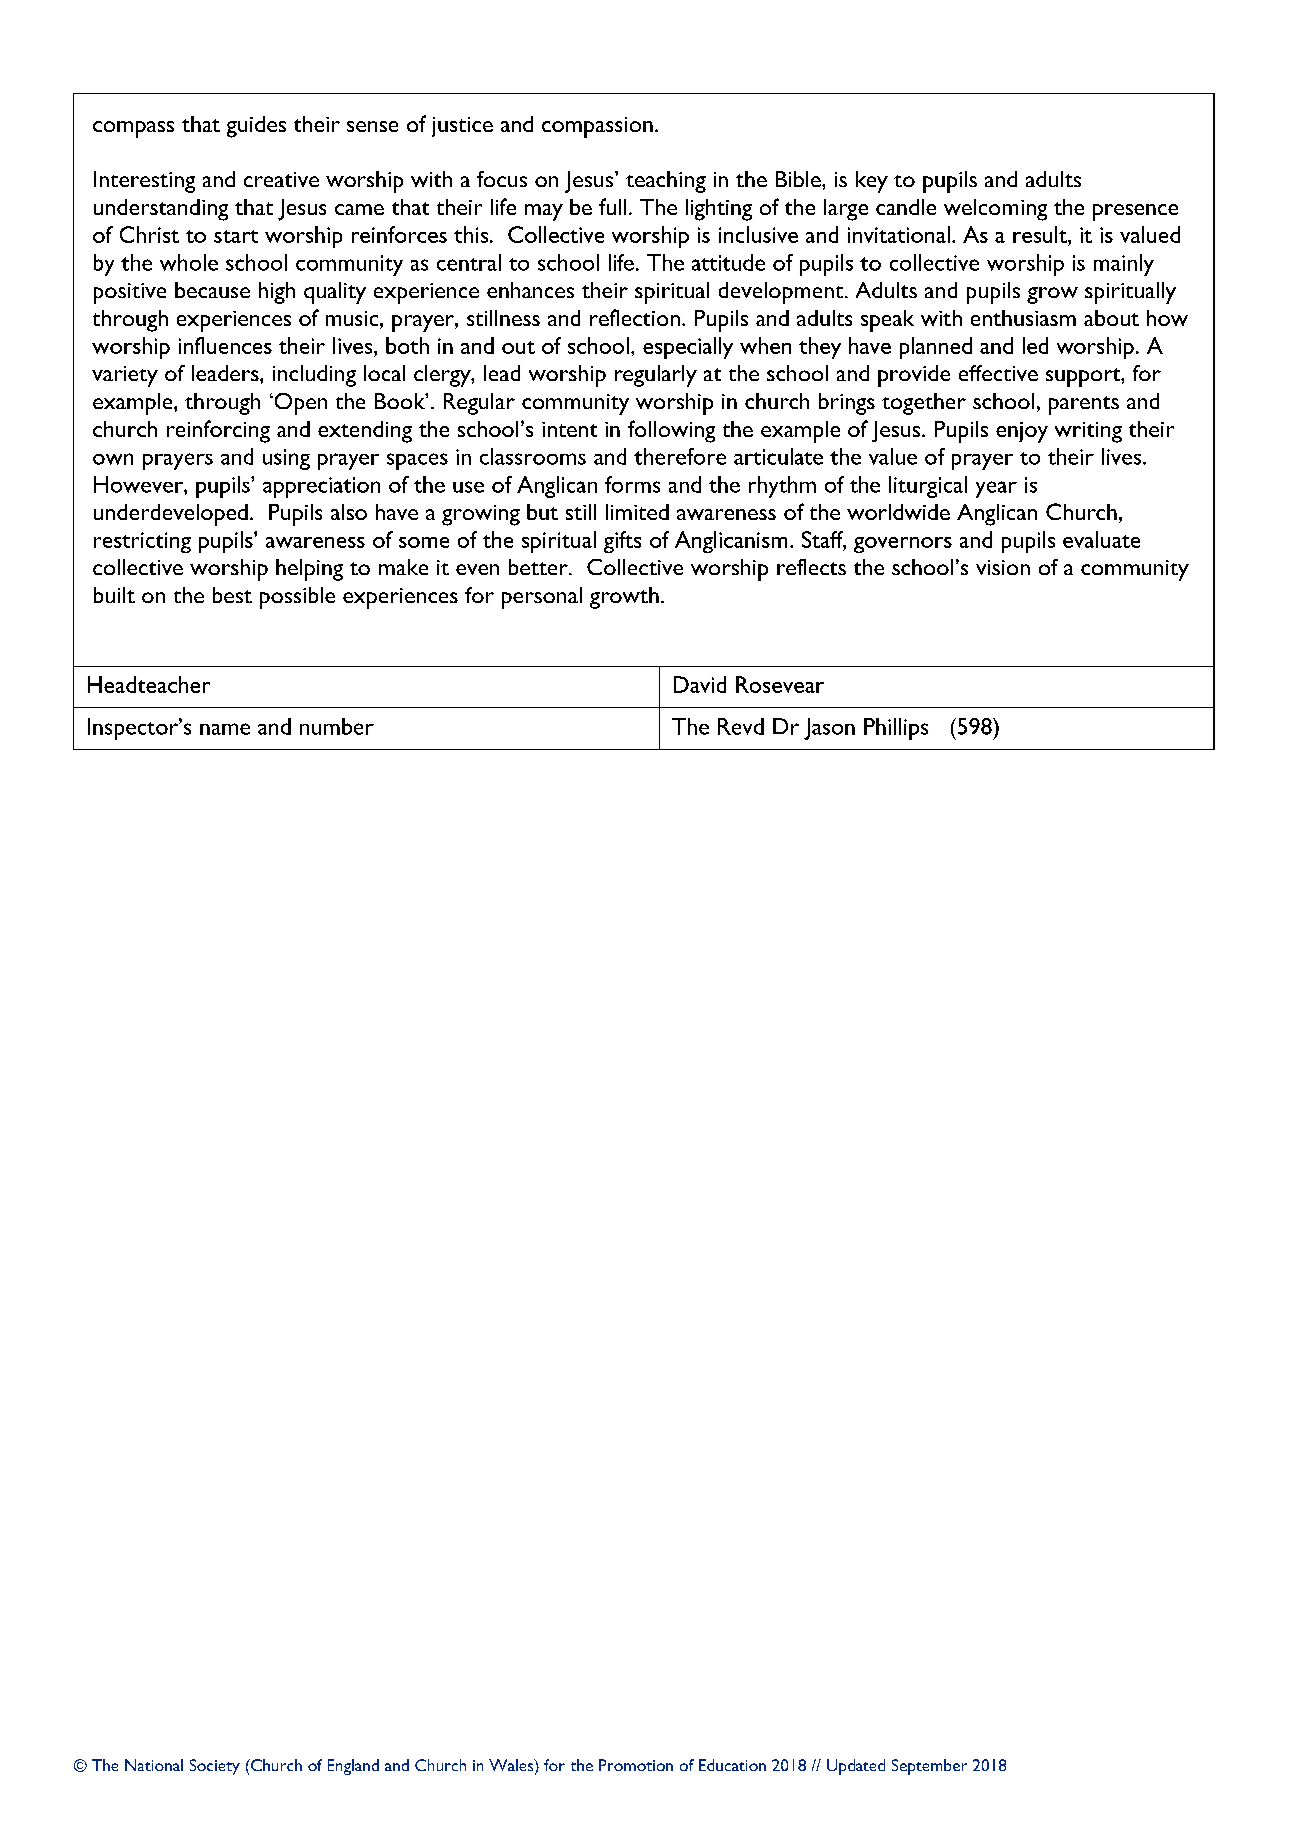 The height and width of the document is (1830, 1293). Describe the element at coordinates (1003, 567) in the document. I see `vision` at that location.
